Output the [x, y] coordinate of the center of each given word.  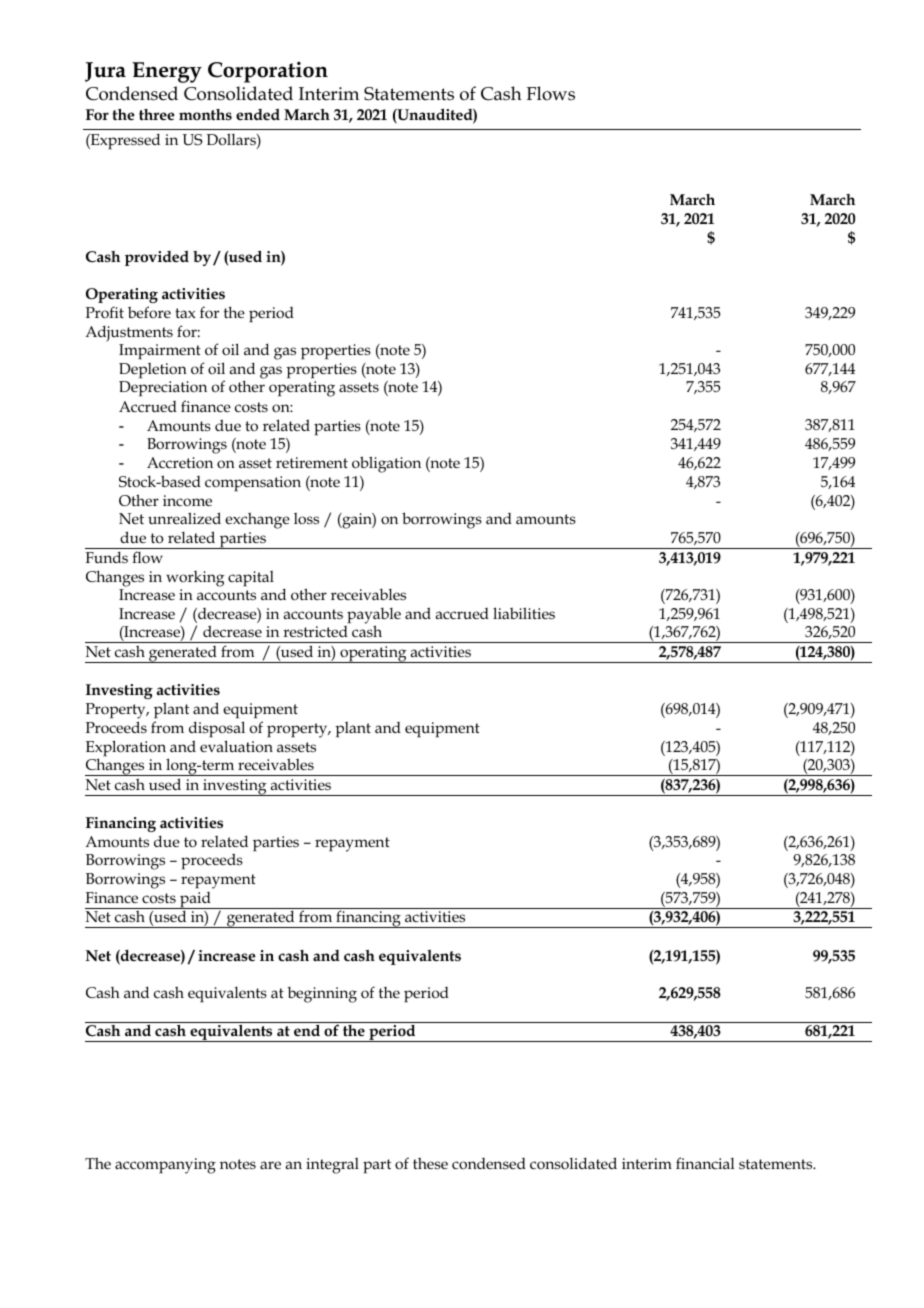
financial [705, 1163]
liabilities [524, 613]
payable [374, 616]
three [157, 114]
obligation [386, 464]
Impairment [160, 352]
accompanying [165, 1166]
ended [258, 114]
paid [195, 900]
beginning [322, 994]
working [195, 579]
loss [306, 518]
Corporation [268, 72]
